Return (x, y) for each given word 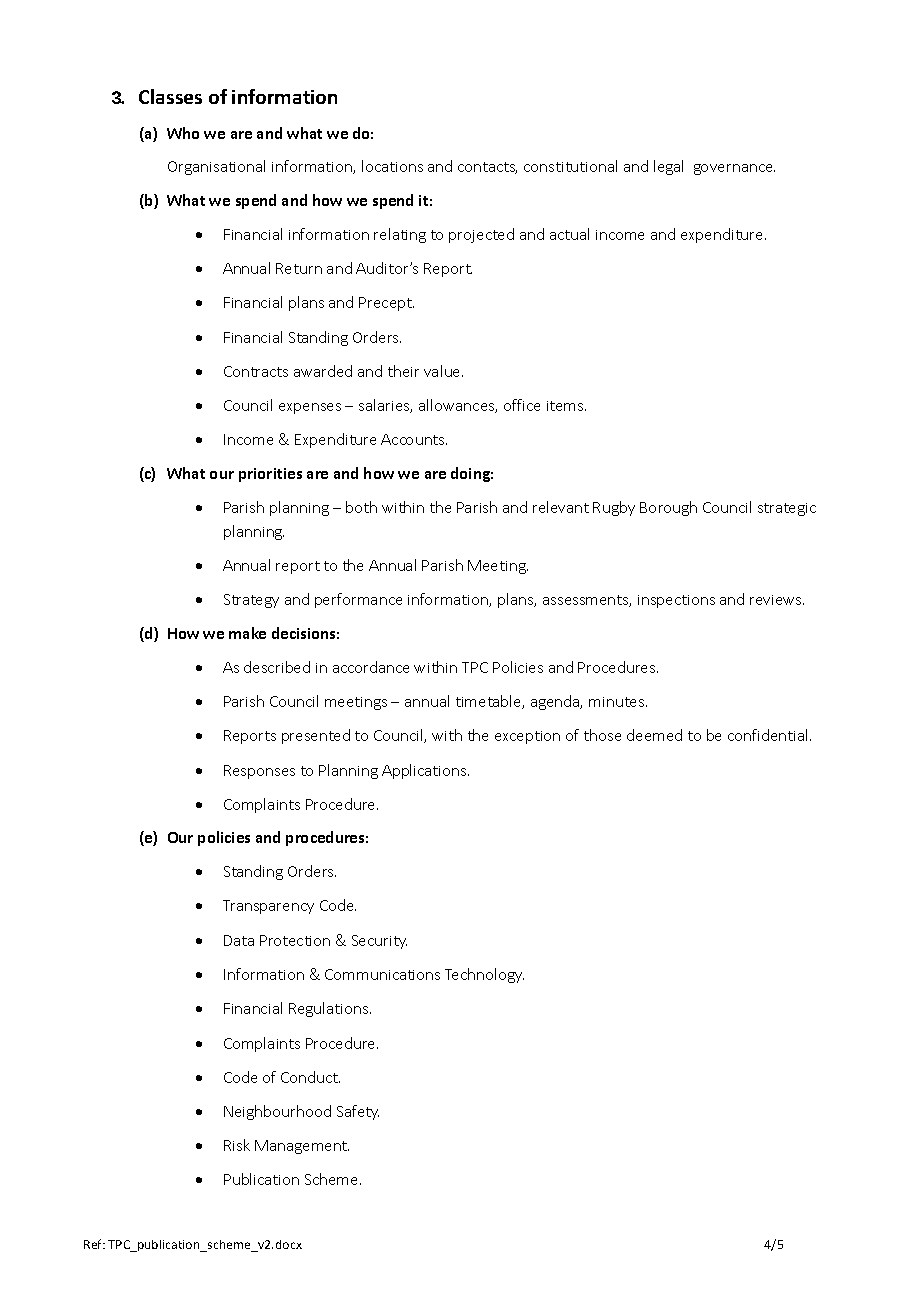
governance (734, 169)
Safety (358, 1112)
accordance (371, 667)
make (247, 633)
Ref (94, 1244)
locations (392, 166)
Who (183, 133)
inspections (676, 601)
